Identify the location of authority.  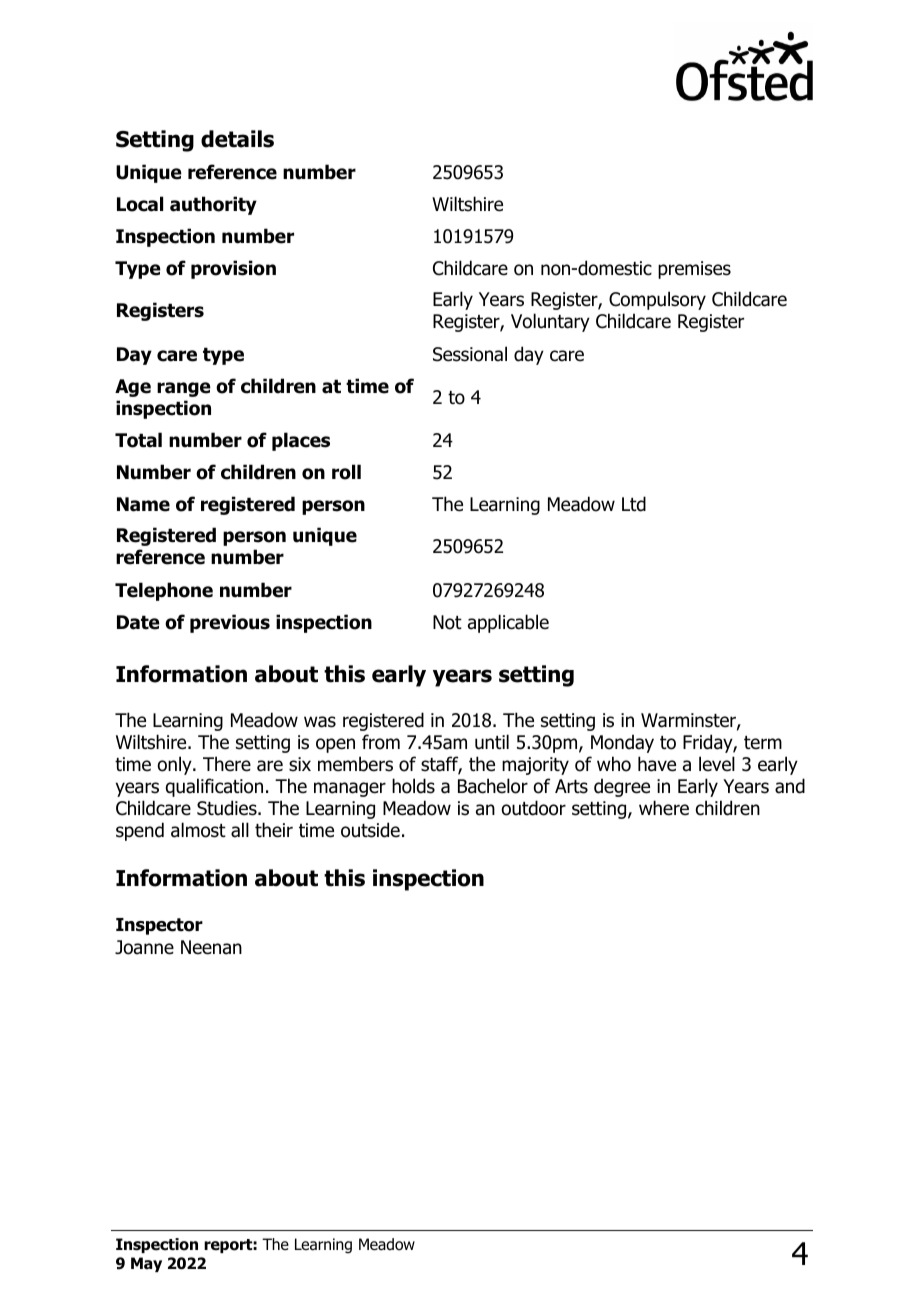
(213, 205).
